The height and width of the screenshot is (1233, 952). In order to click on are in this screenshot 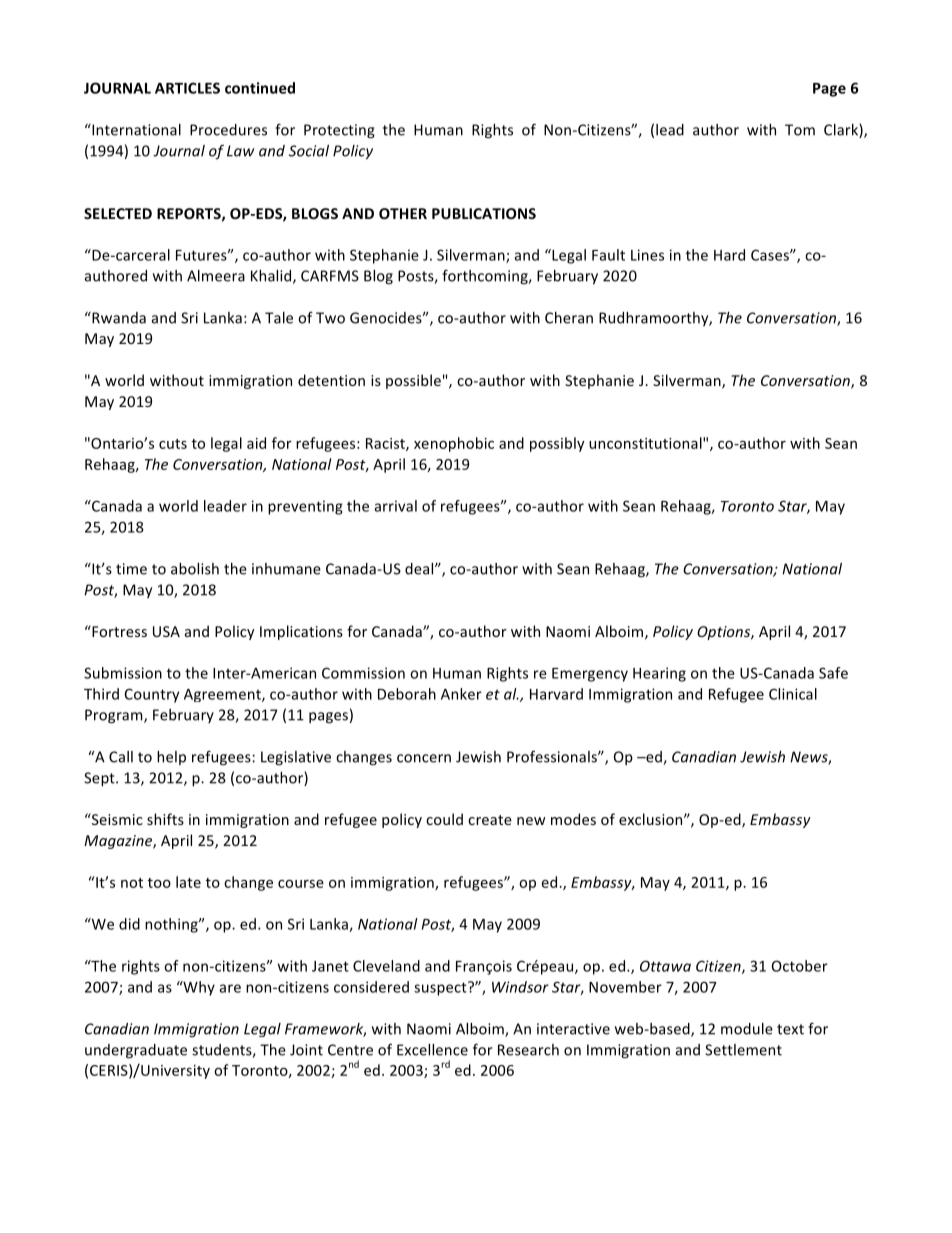, I will do `click(230, 988)`.
